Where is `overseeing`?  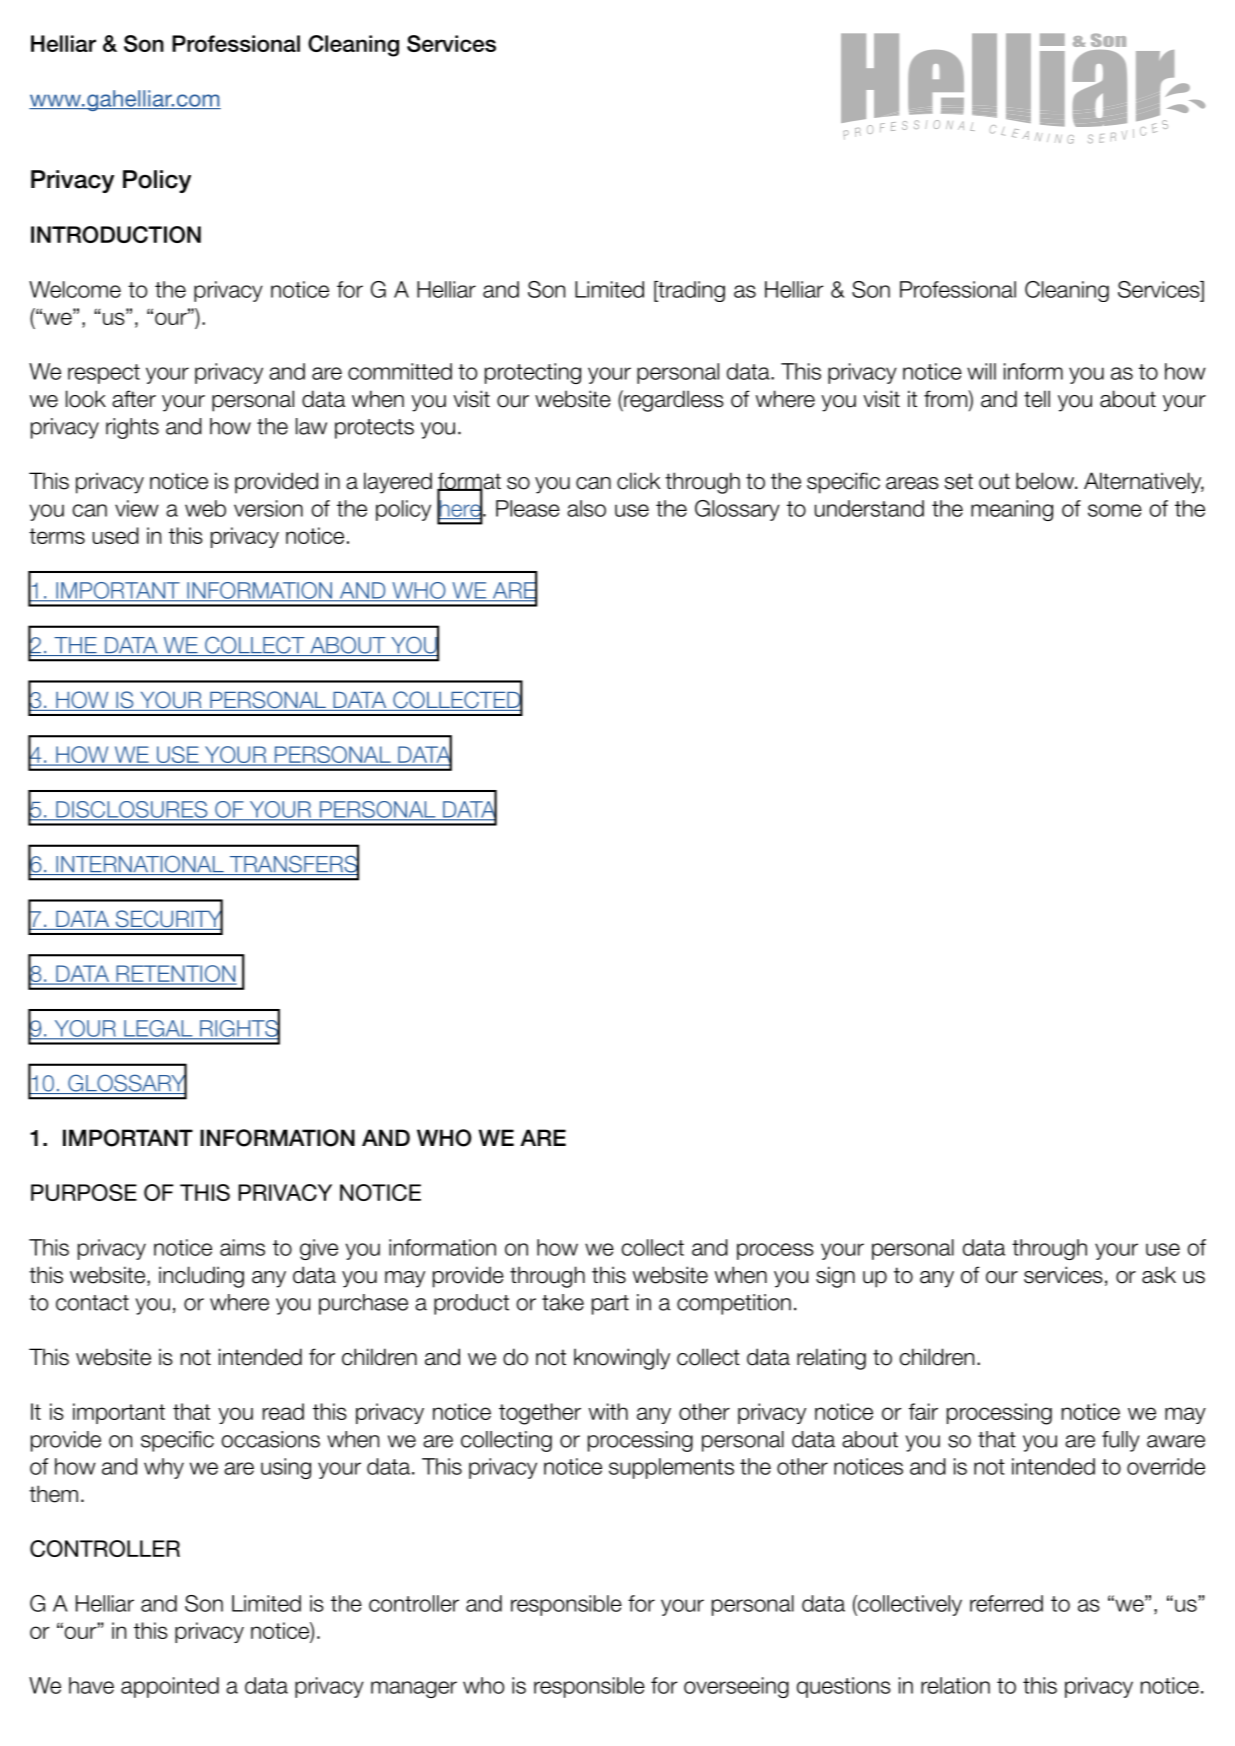 overseeing is located at coordinates (736, 1687).
